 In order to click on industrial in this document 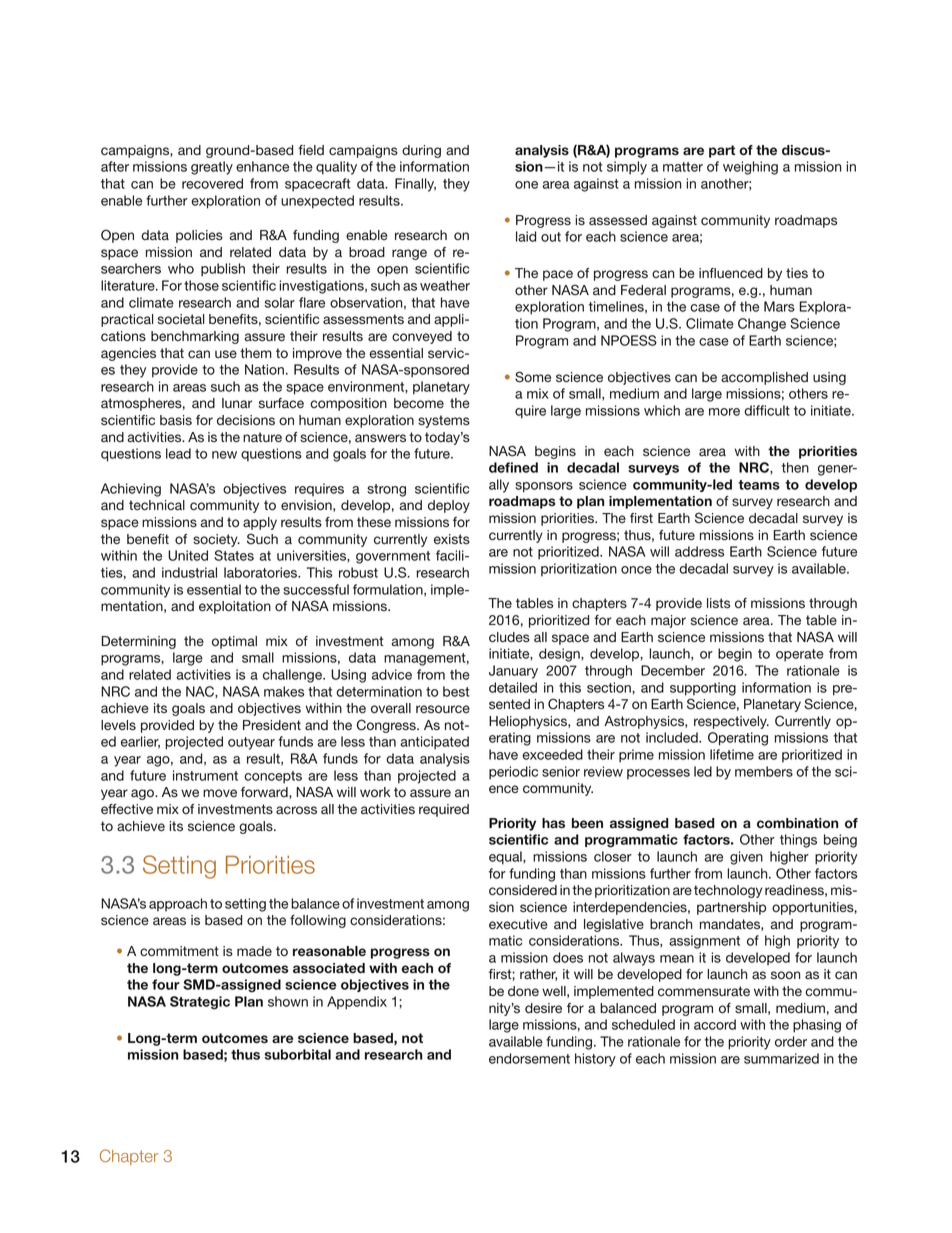, I will do `click(189, 572)`.
